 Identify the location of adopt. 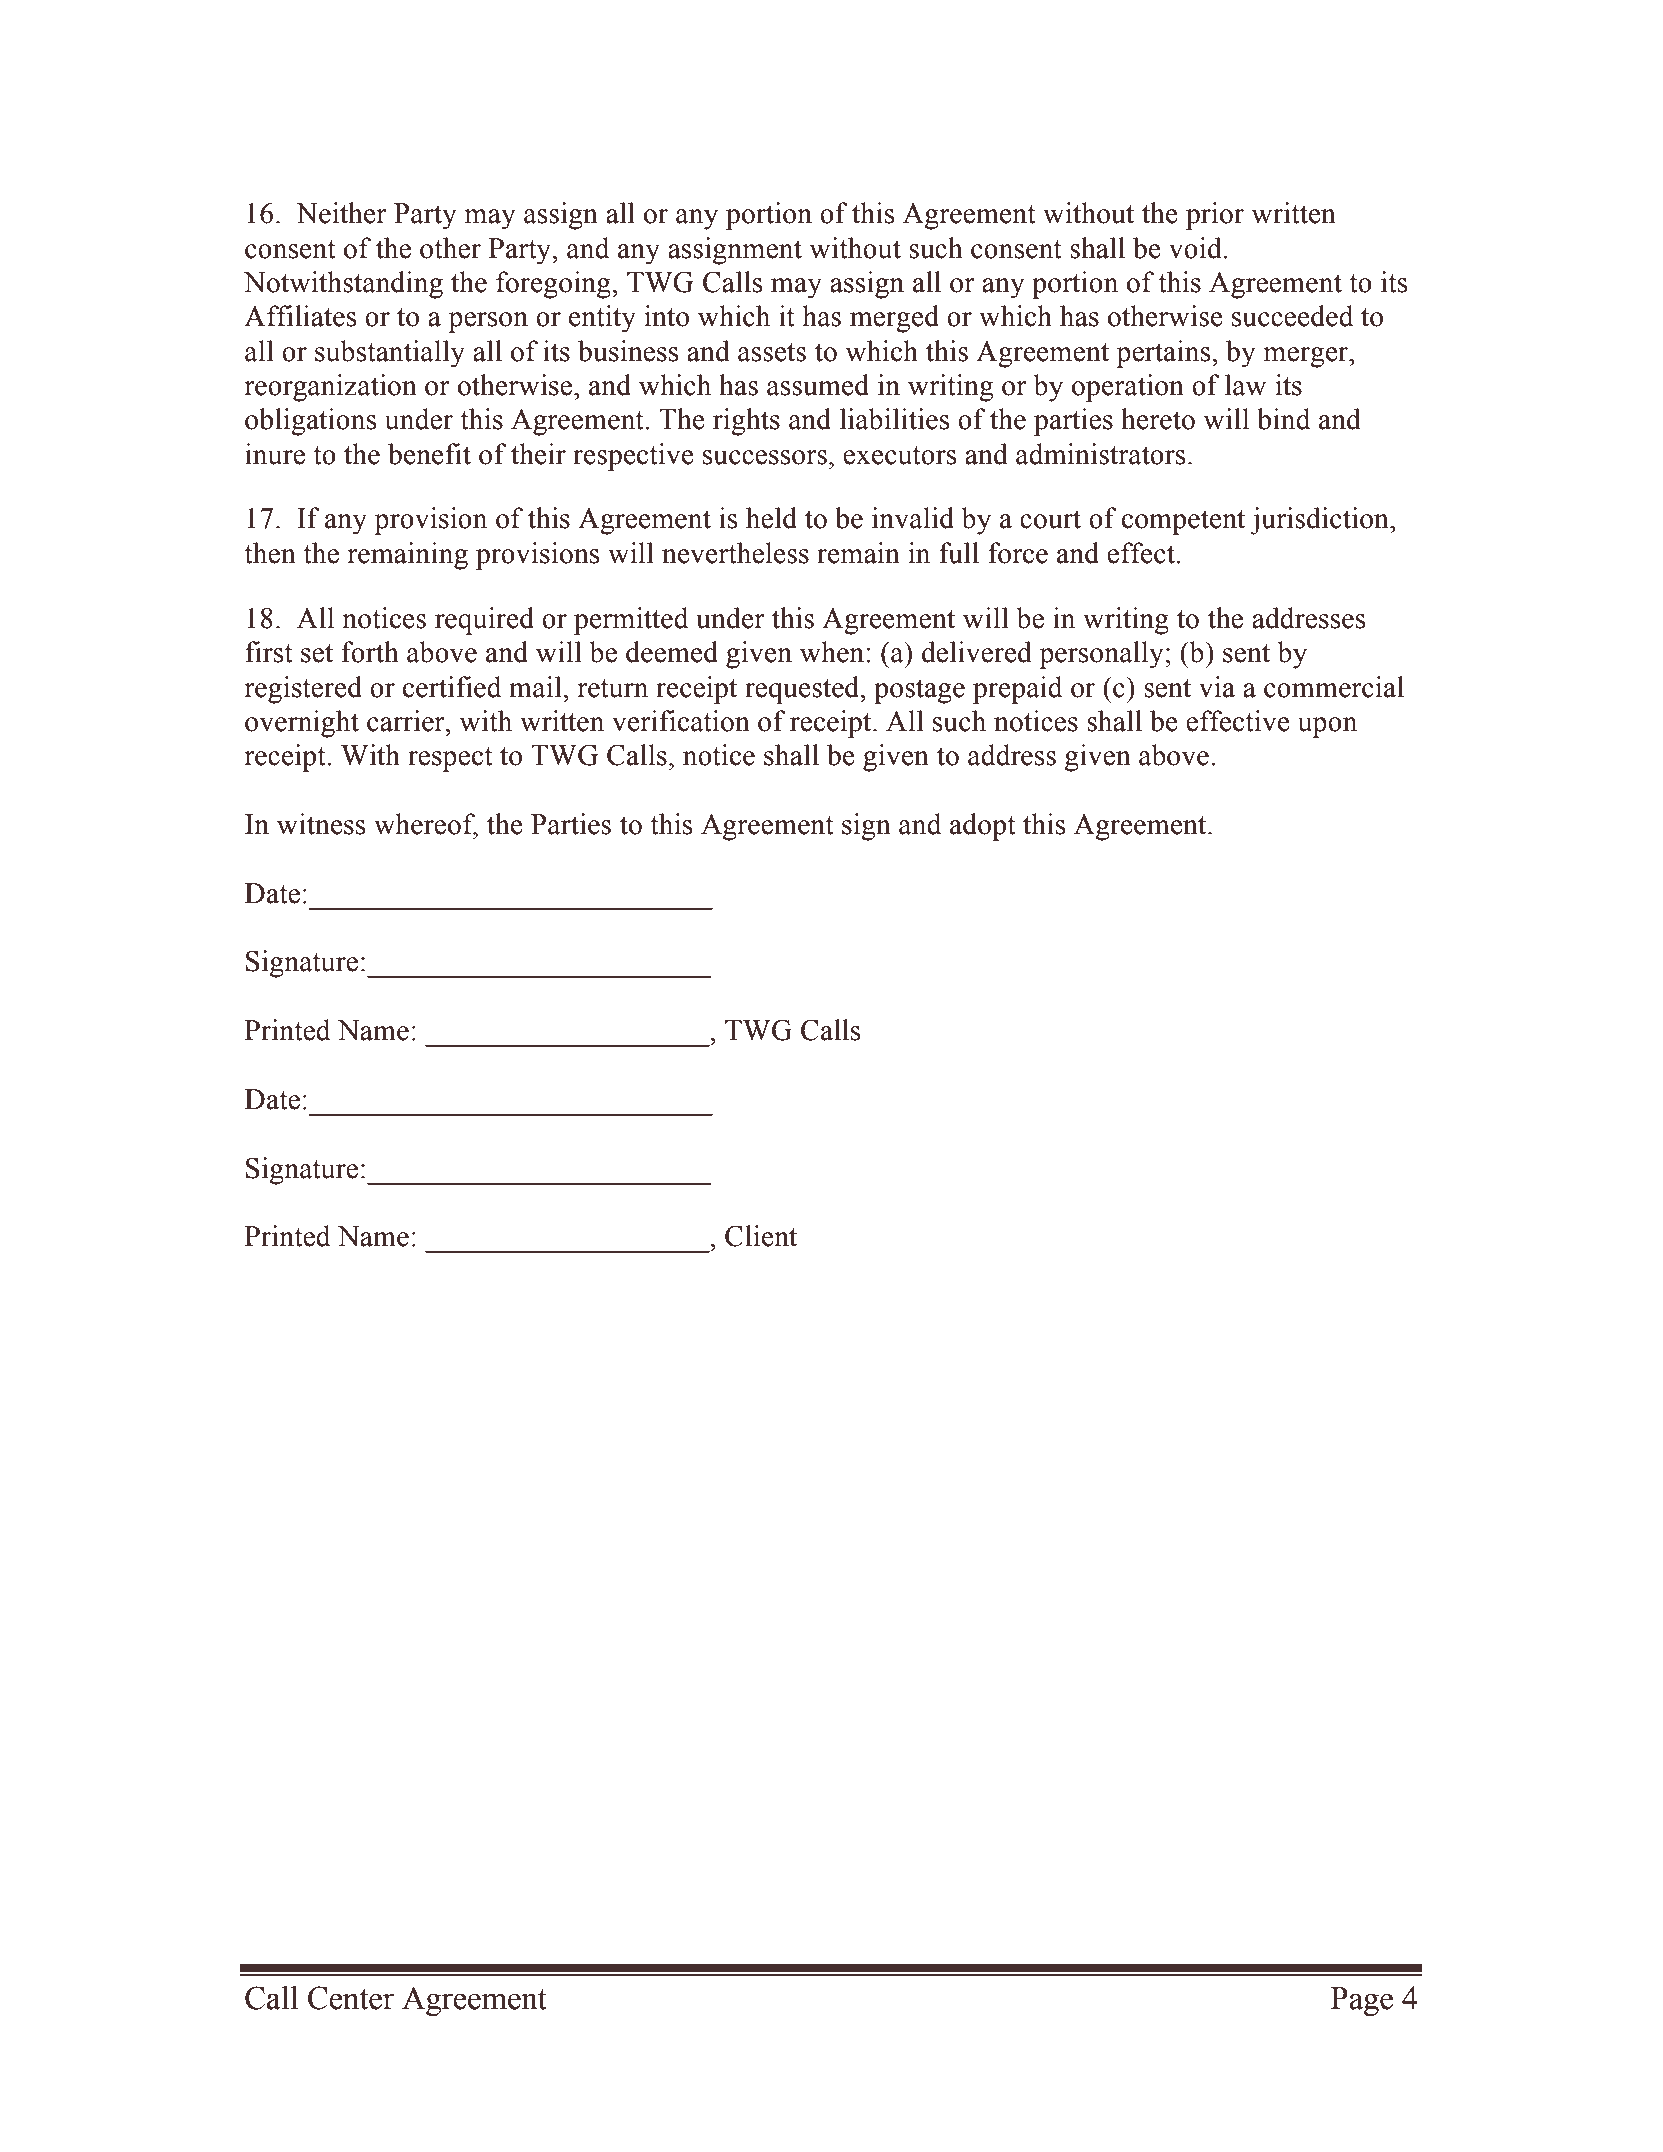
(983, 827).
